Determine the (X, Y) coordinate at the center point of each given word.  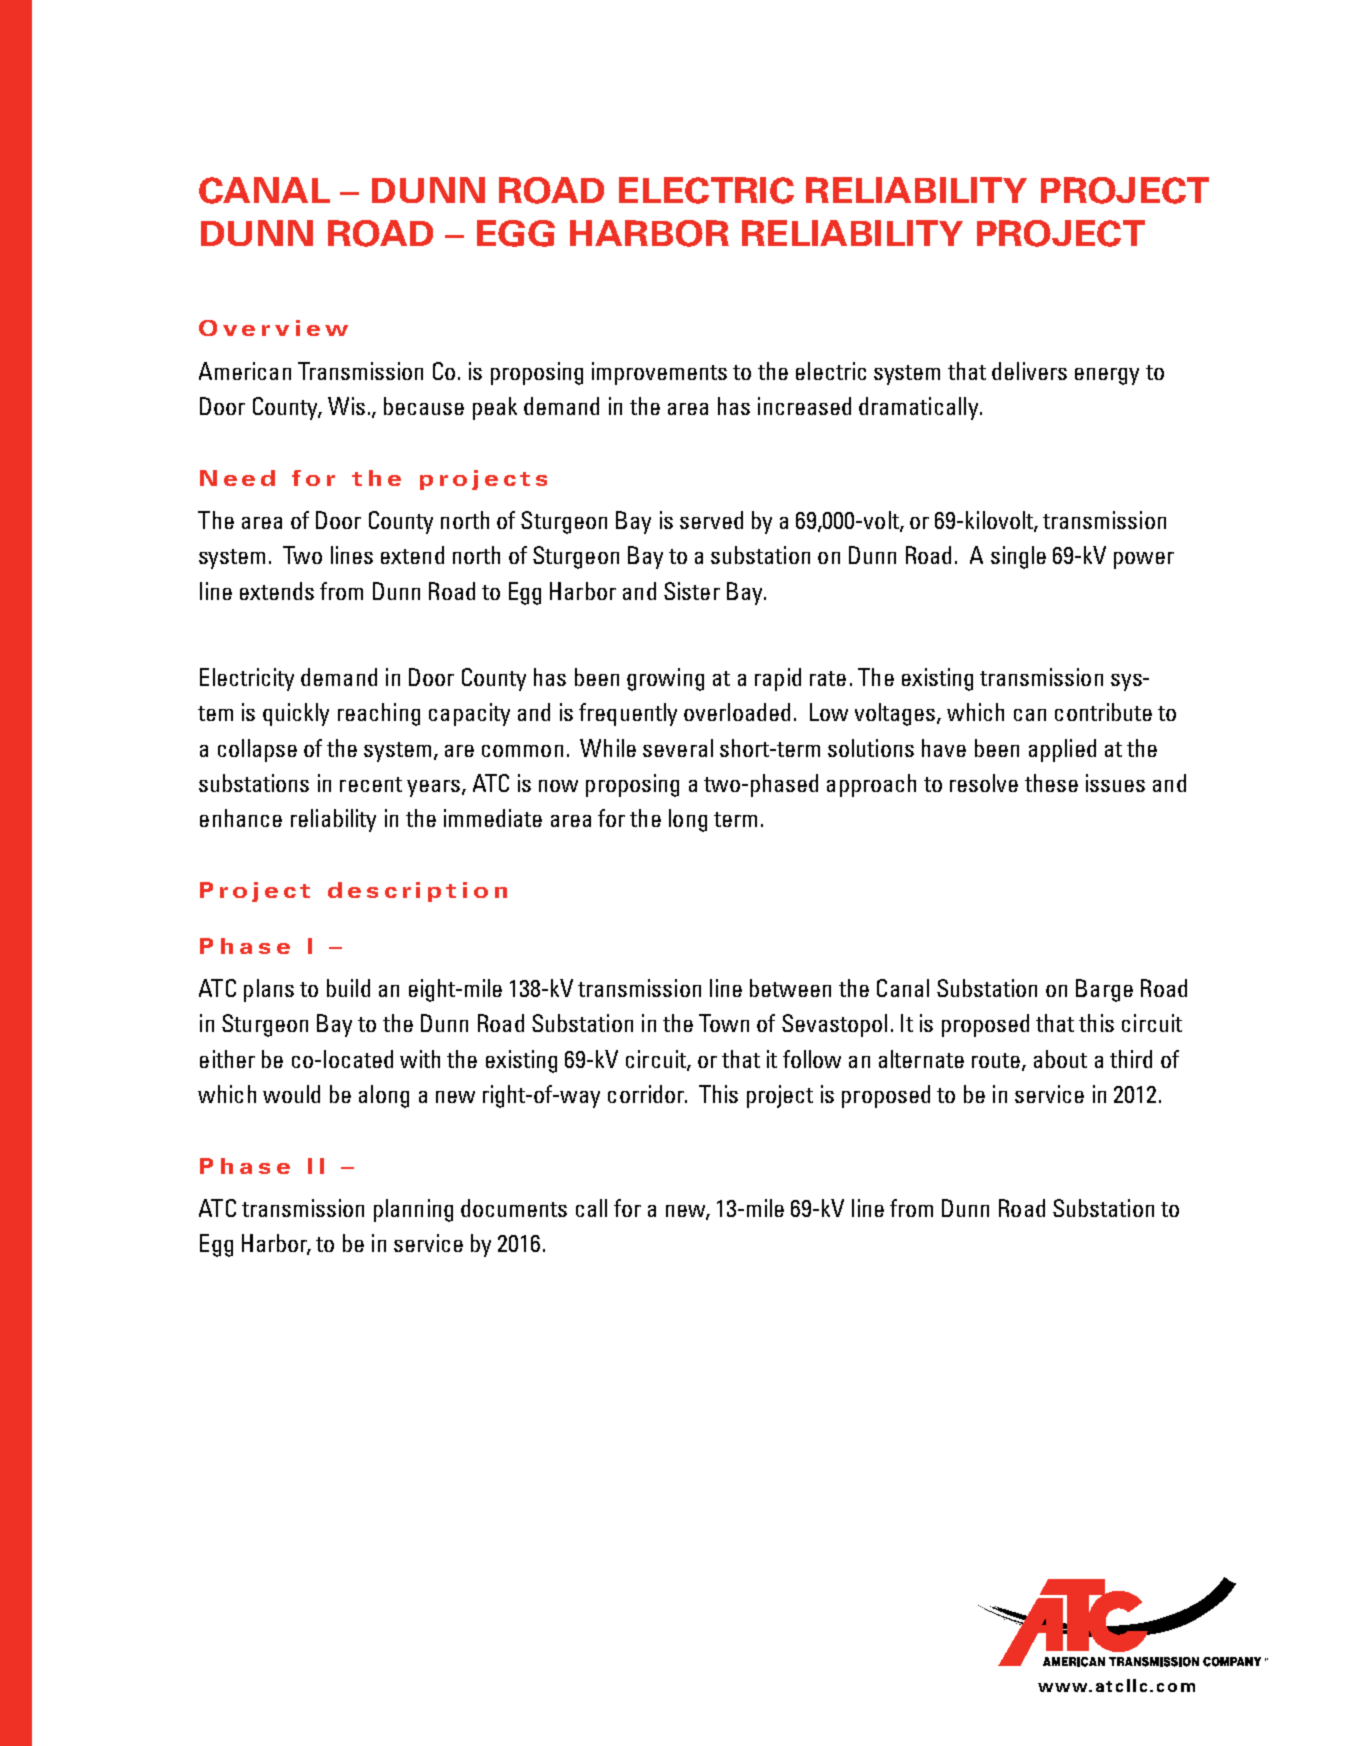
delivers (1029, 371)
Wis (346, 406)
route (996, 1060)
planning (413, 1210)
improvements (659, 373)
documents (514, 1208)
